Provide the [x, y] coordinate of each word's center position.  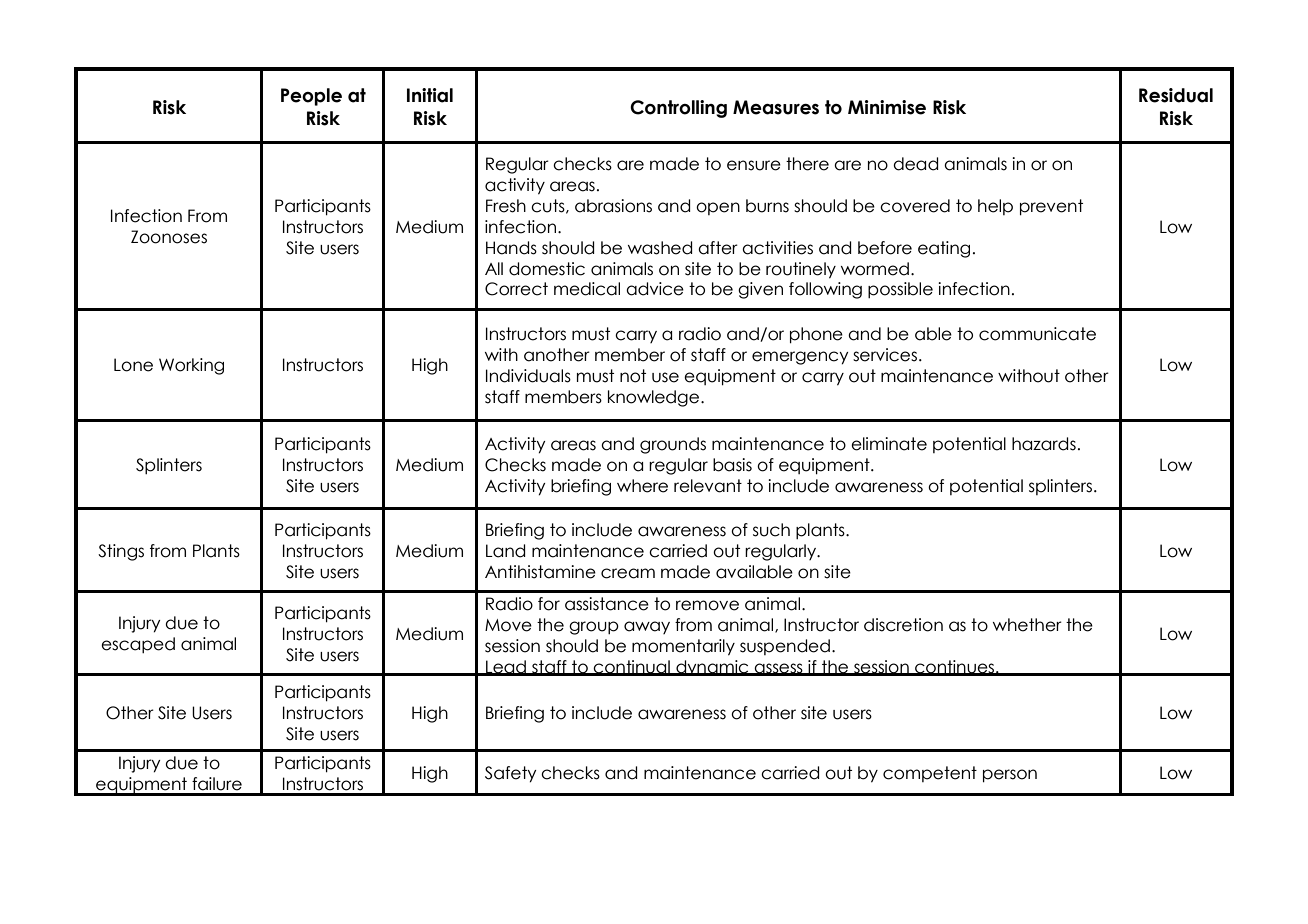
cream [628, 573]
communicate [1037, 334]
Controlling [678, 109]
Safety [510, 774]
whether [1027, 625]
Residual [1176, 95]
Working [191, 366]
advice [655, 289]
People [311, 97]
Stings [121, 552]
